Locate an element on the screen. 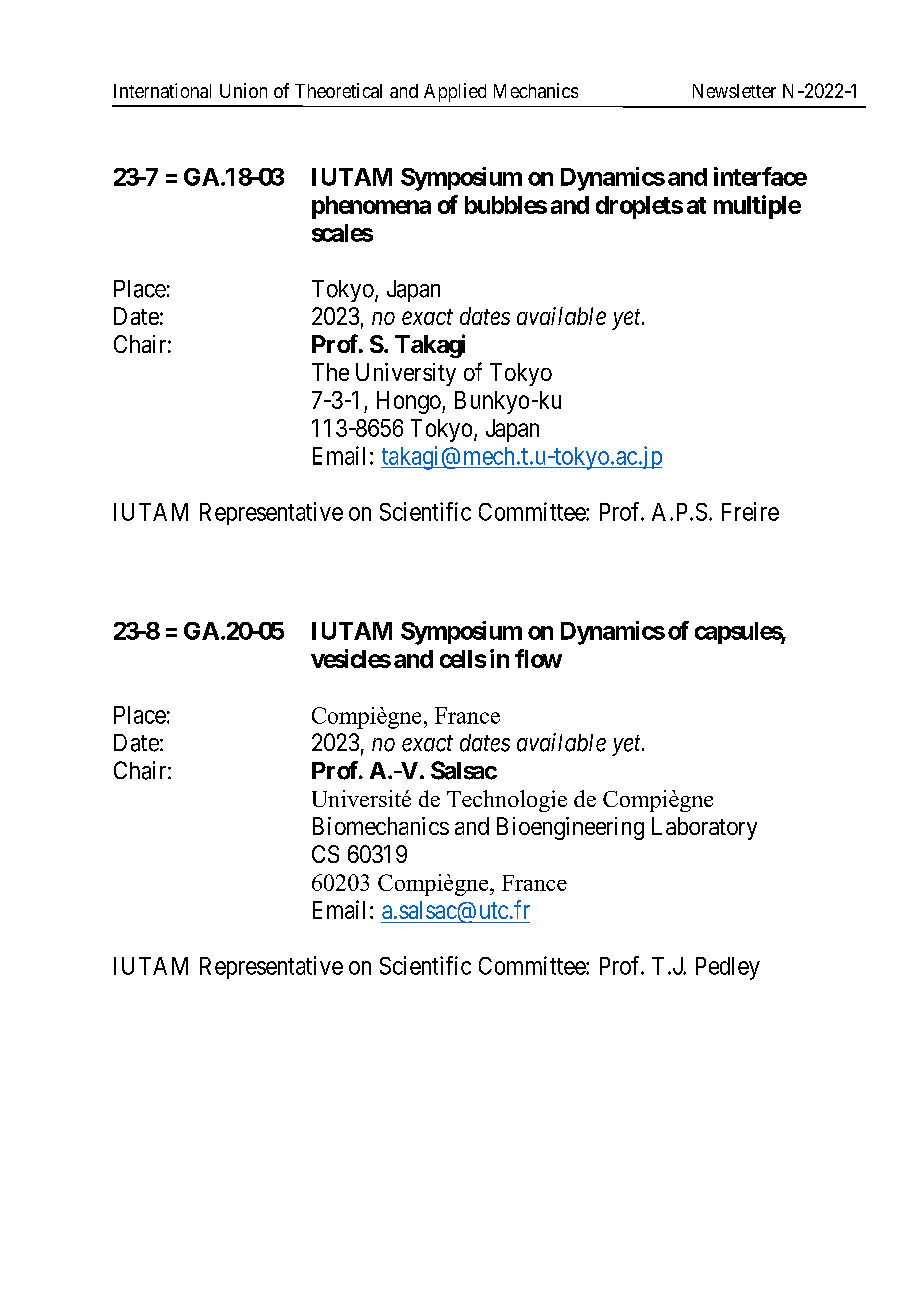  Newsletter is located at coordinates (734, 91).
